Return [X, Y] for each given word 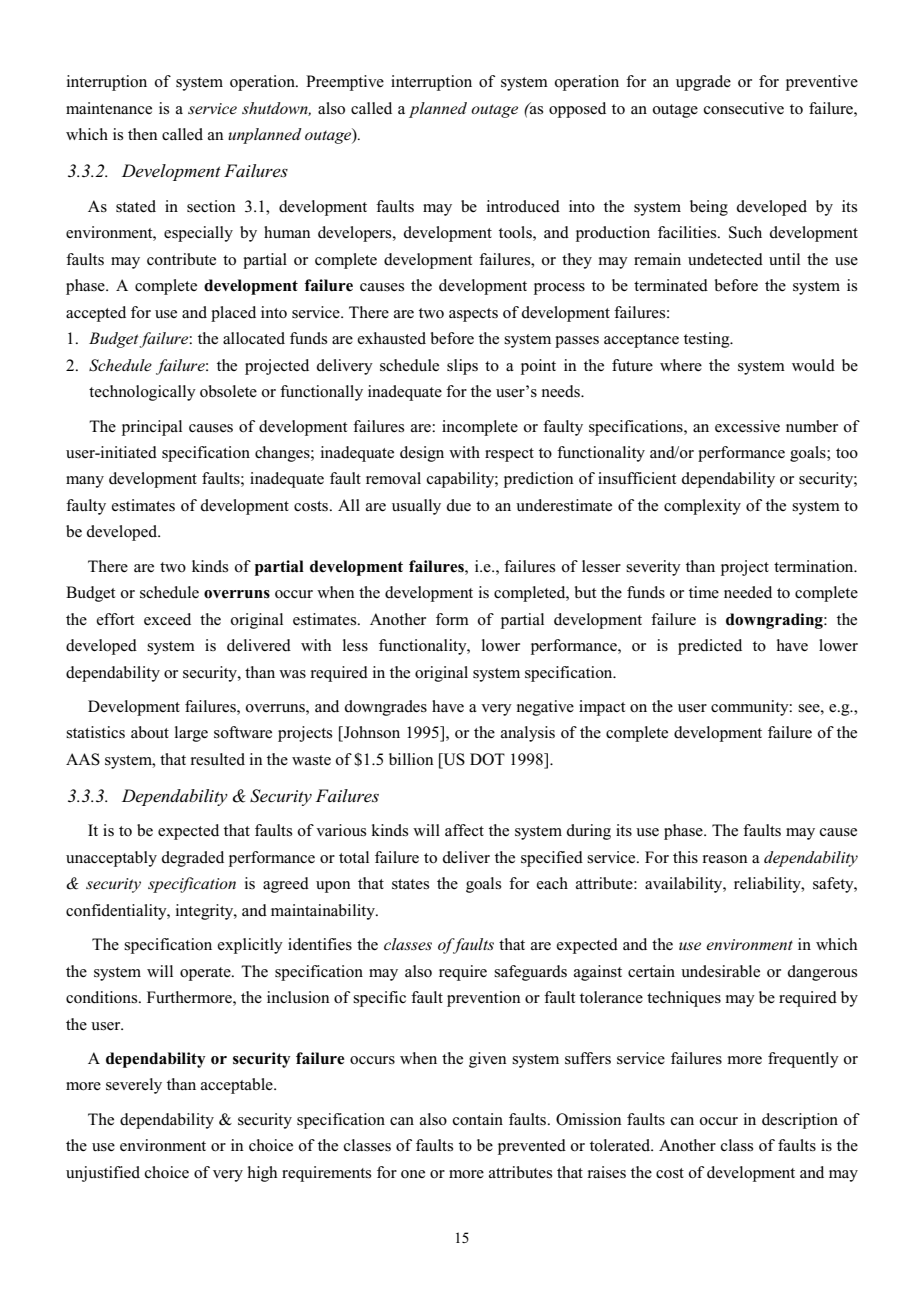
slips [462, 367]
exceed [167, 619]
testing [708, 340]
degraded [192, 859]
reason [725, 859]
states [410, 884]
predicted [710, 647]
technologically [142, 393]
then [143, 134]
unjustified [103, 1174]
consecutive [744, 108]
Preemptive [345, 83]
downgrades [385, 708]
